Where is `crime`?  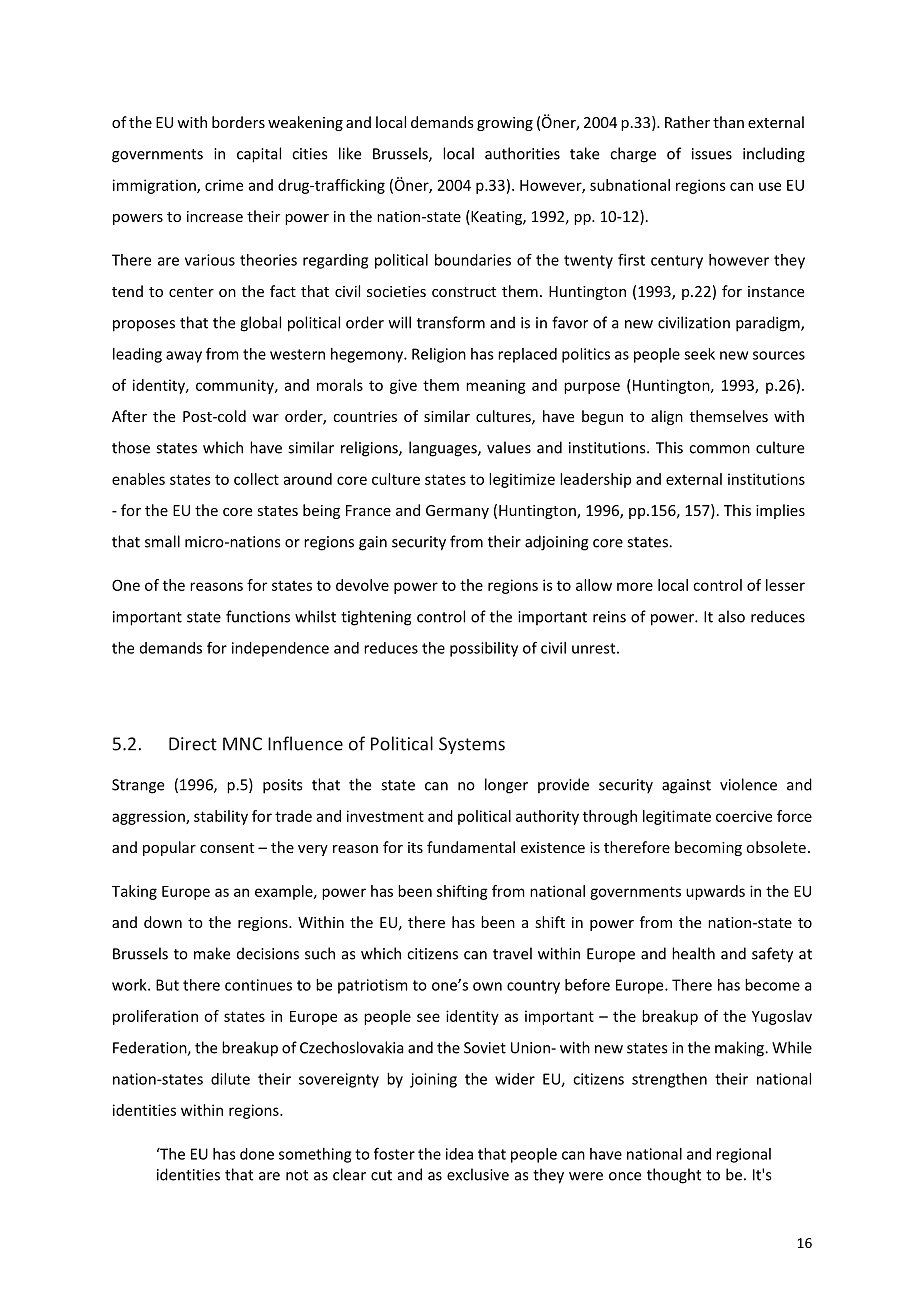 crime is located at coordinates (224, 185).
